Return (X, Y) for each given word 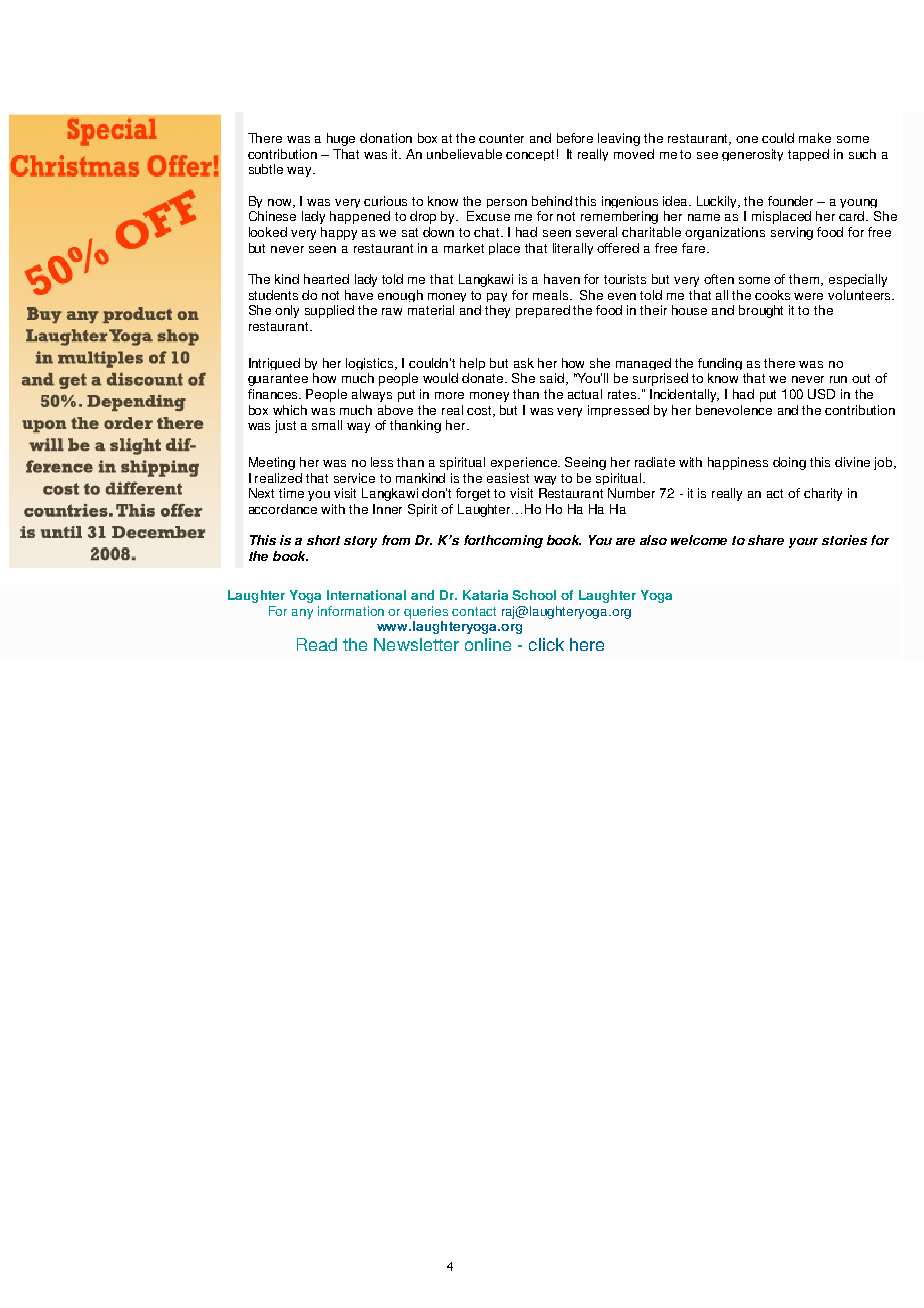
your (803, 543)
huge (341, 139)
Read (317, 644)
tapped (808, 155)
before (575, 138)
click (546, 644)
